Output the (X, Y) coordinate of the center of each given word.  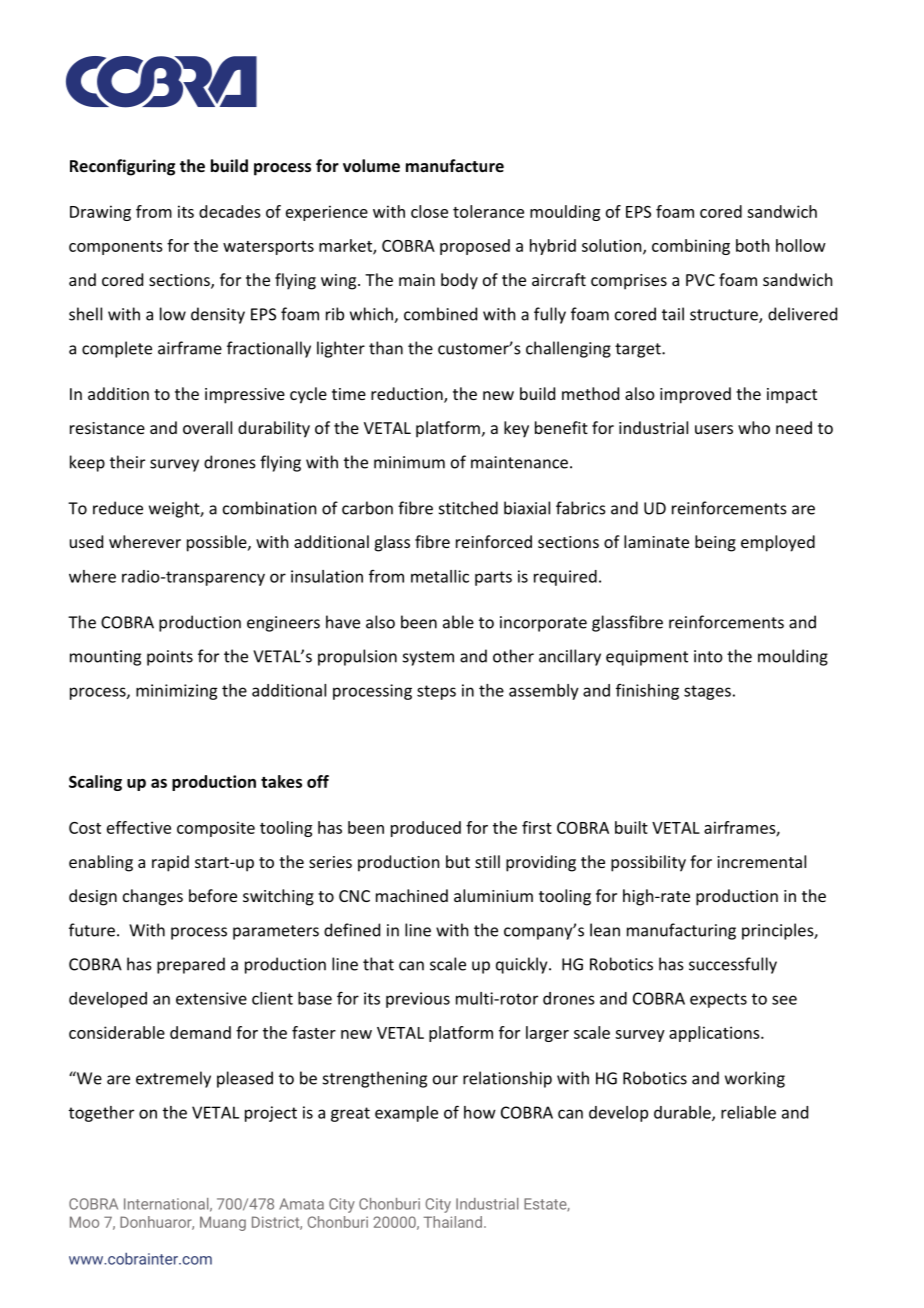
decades (230, 211)
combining (691, 247)
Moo (84, 1222)
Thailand (453, 1222)
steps (436, 692)
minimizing (176, 692)
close (429, 211)
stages (707, 692)
